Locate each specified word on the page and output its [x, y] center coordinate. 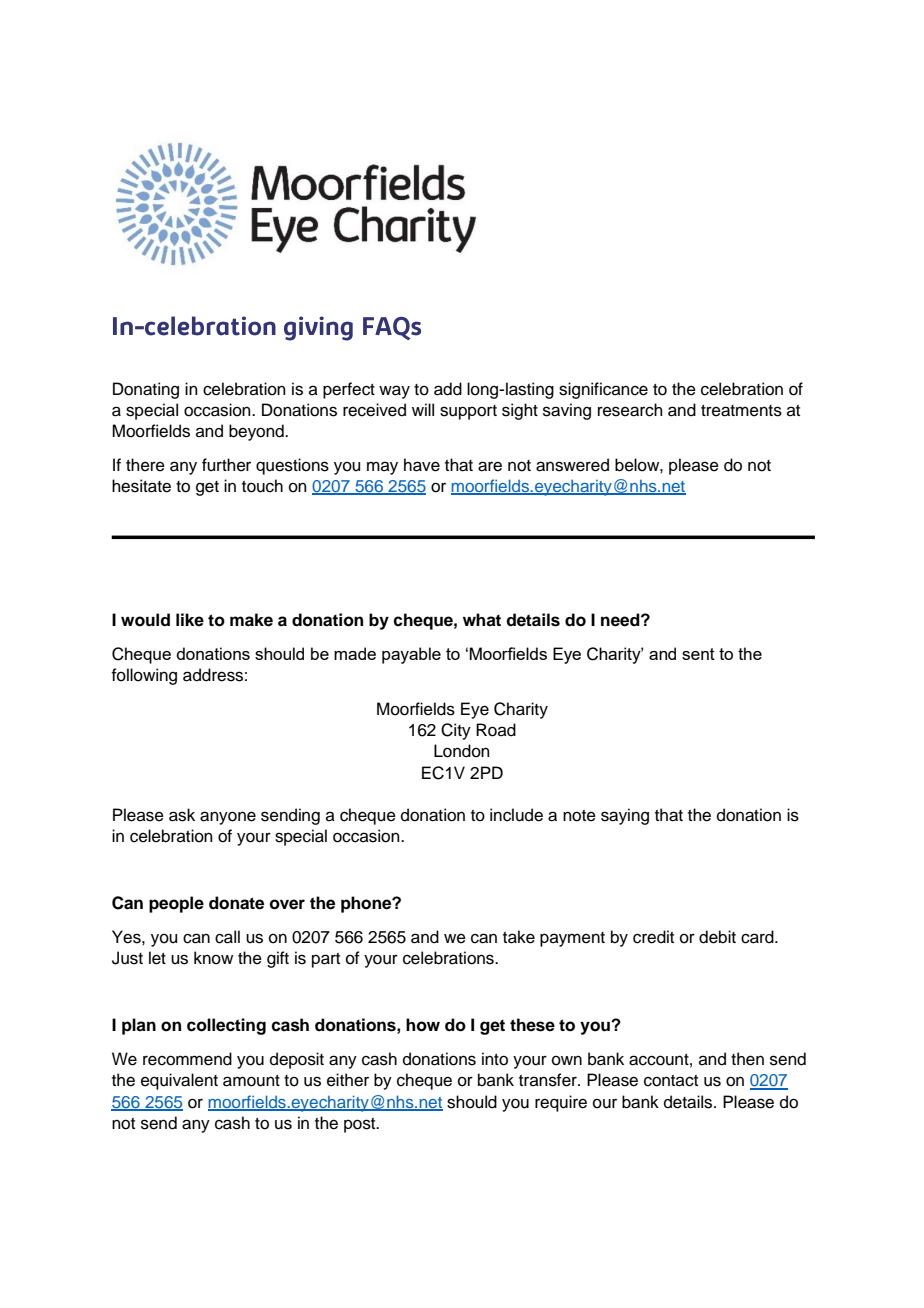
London [462, 751]
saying [625, 816]
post [361, 1125]
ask [182, 815]
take [519, 937]
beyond [257, 432]
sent [698, 654]
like [190, 620]
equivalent [179, 1081]
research [630, 410]
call [227, 937]
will [423, 409]
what [482, 620]
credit [653, 937]
